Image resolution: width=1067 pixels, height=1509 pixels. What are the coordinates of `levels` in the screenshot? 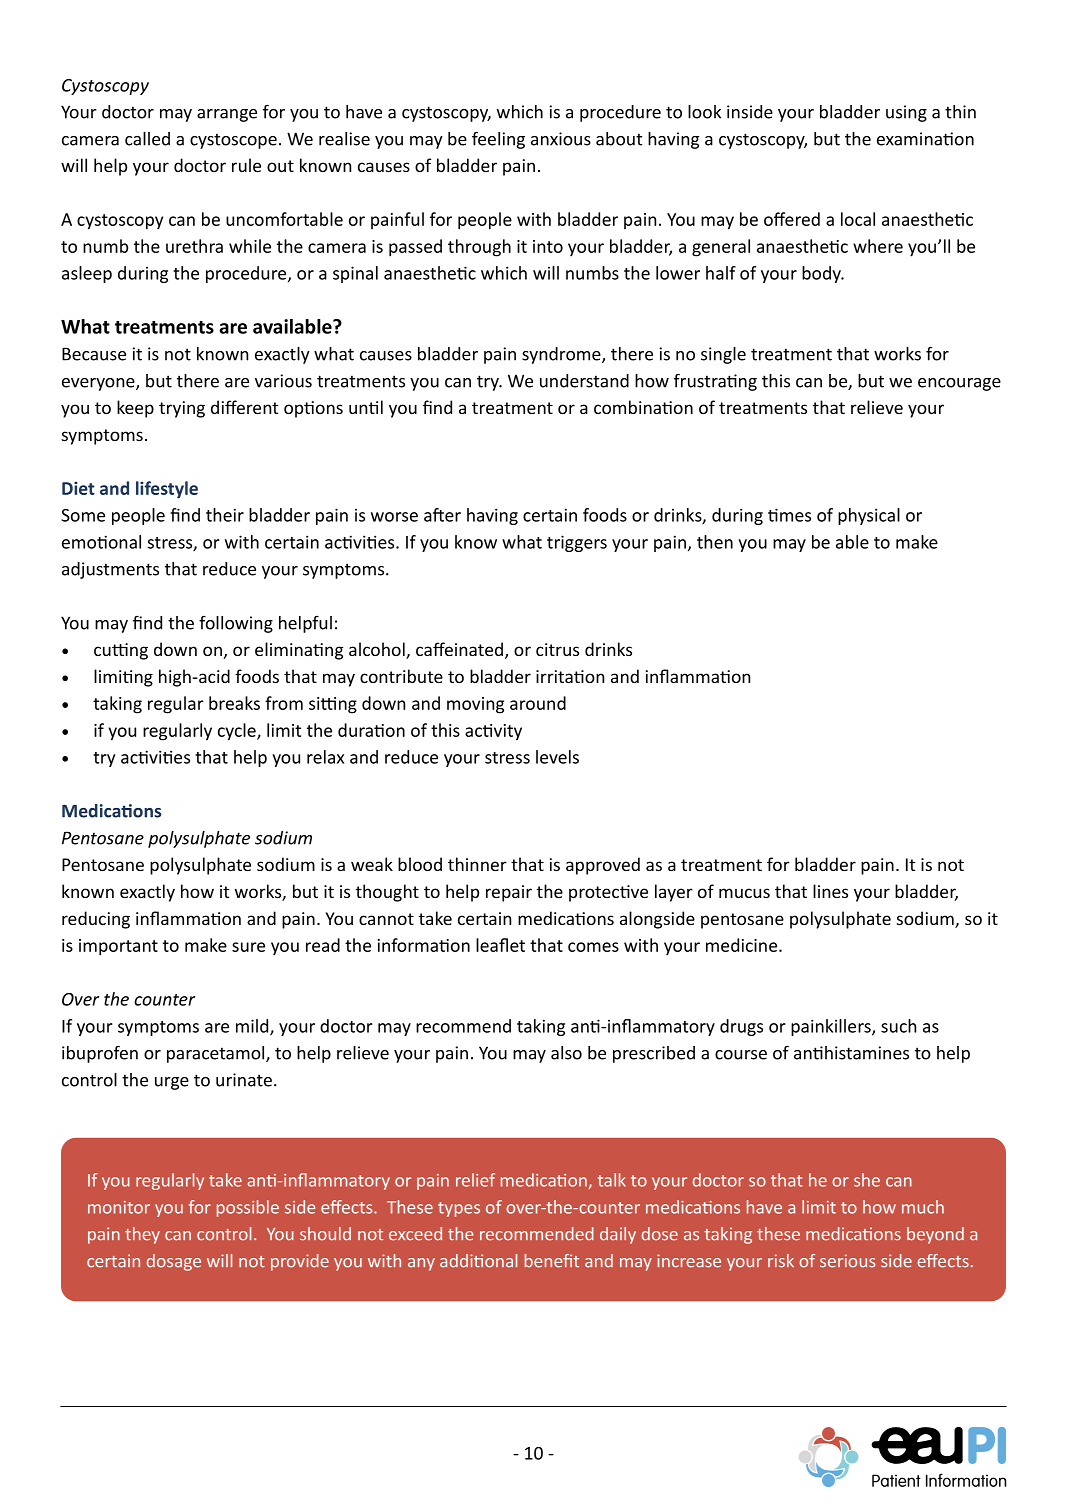 It's located at (557, 757).
